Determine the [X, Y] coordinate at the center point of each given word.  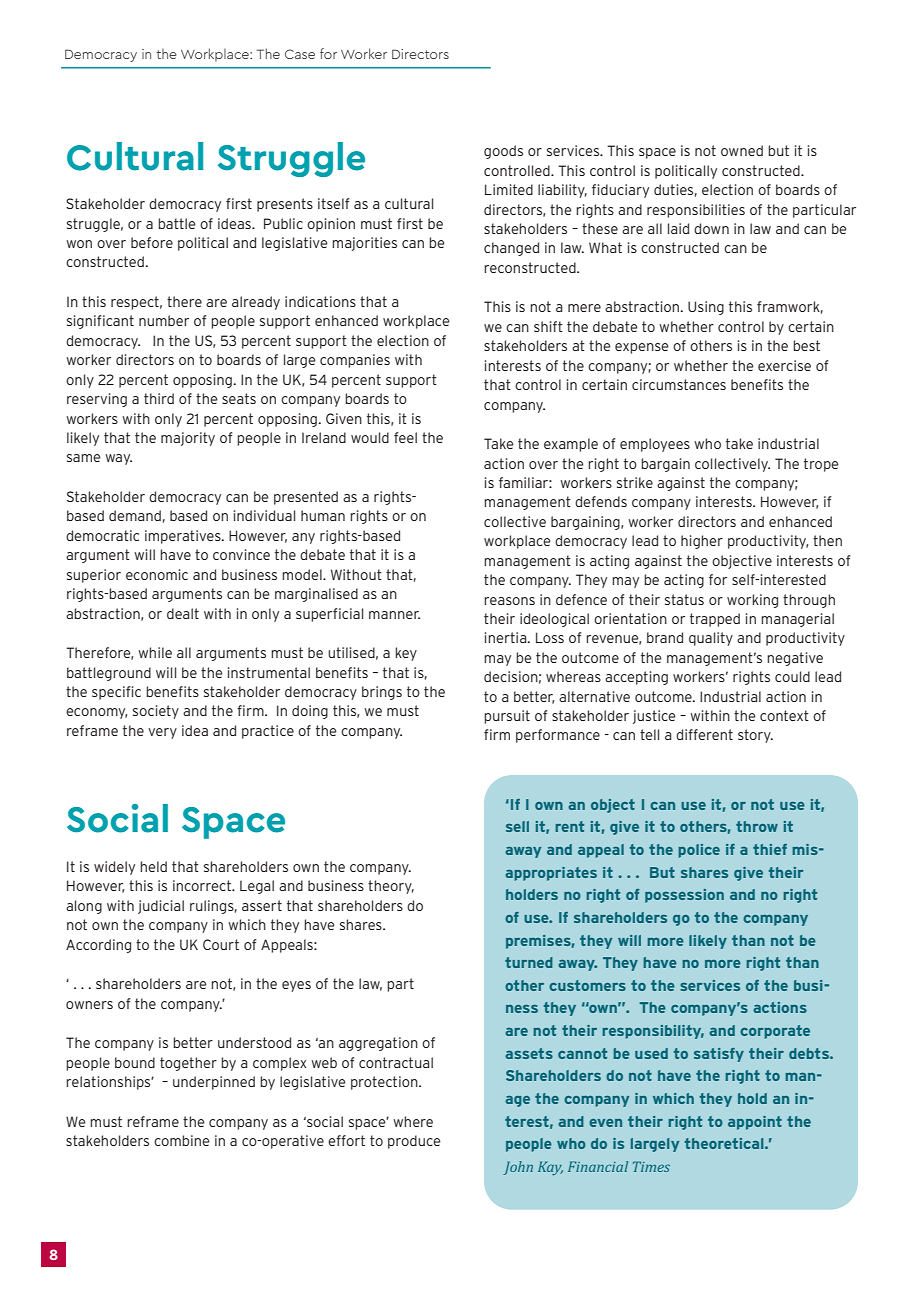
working [752, 601]
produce [414, 1142]
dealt [183, 613]
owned [742, 150]
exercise [784, 365]
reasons [509, 601]
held [153, 866]
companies [355, 361]
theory [391, 887]
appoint [755, 1123]
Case [300, 54]
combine [182, 1140]
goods [503, 152]
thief [770, 849]
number [164, 320]
